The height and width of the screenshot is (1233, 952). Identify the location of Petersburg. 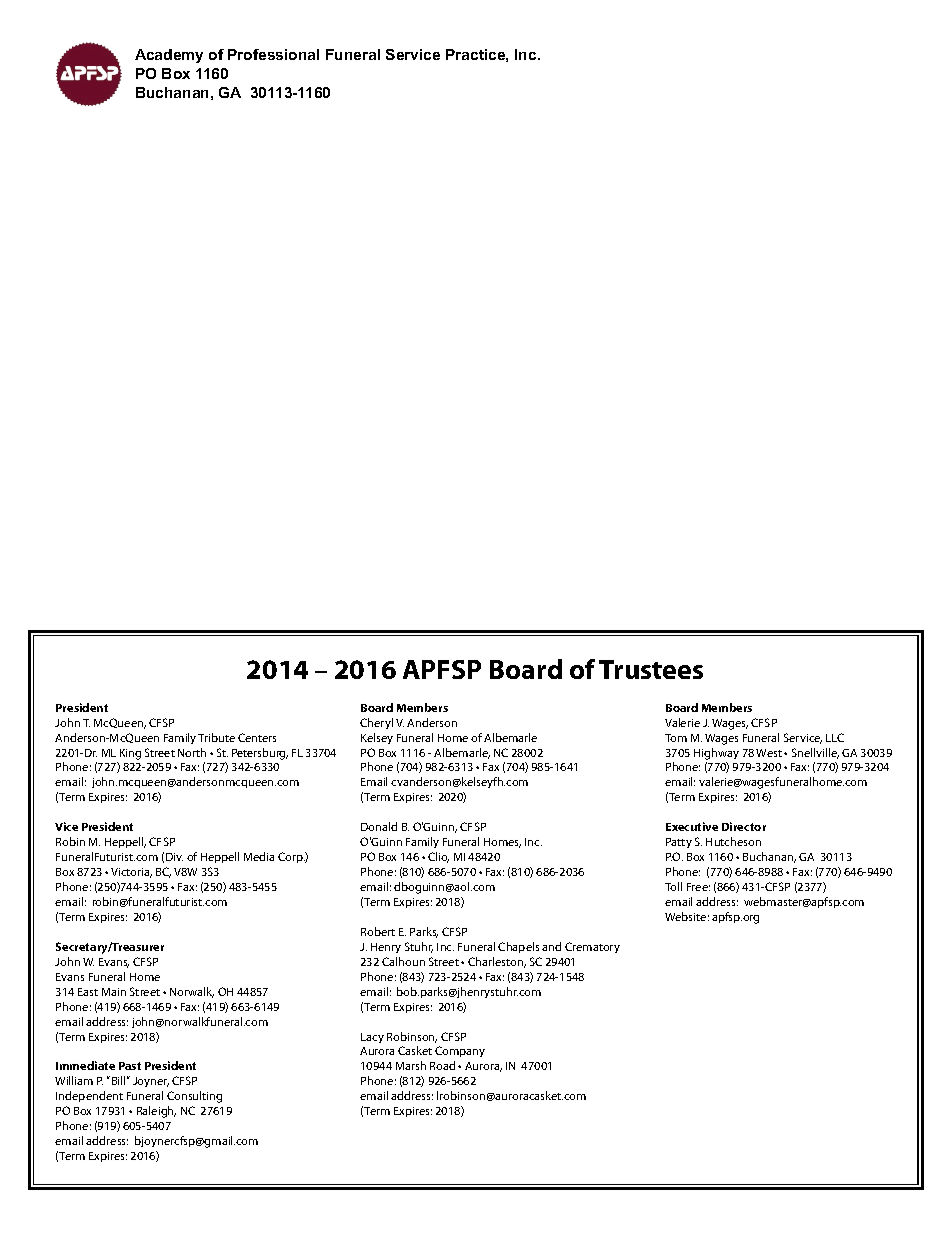
(260, 754).
